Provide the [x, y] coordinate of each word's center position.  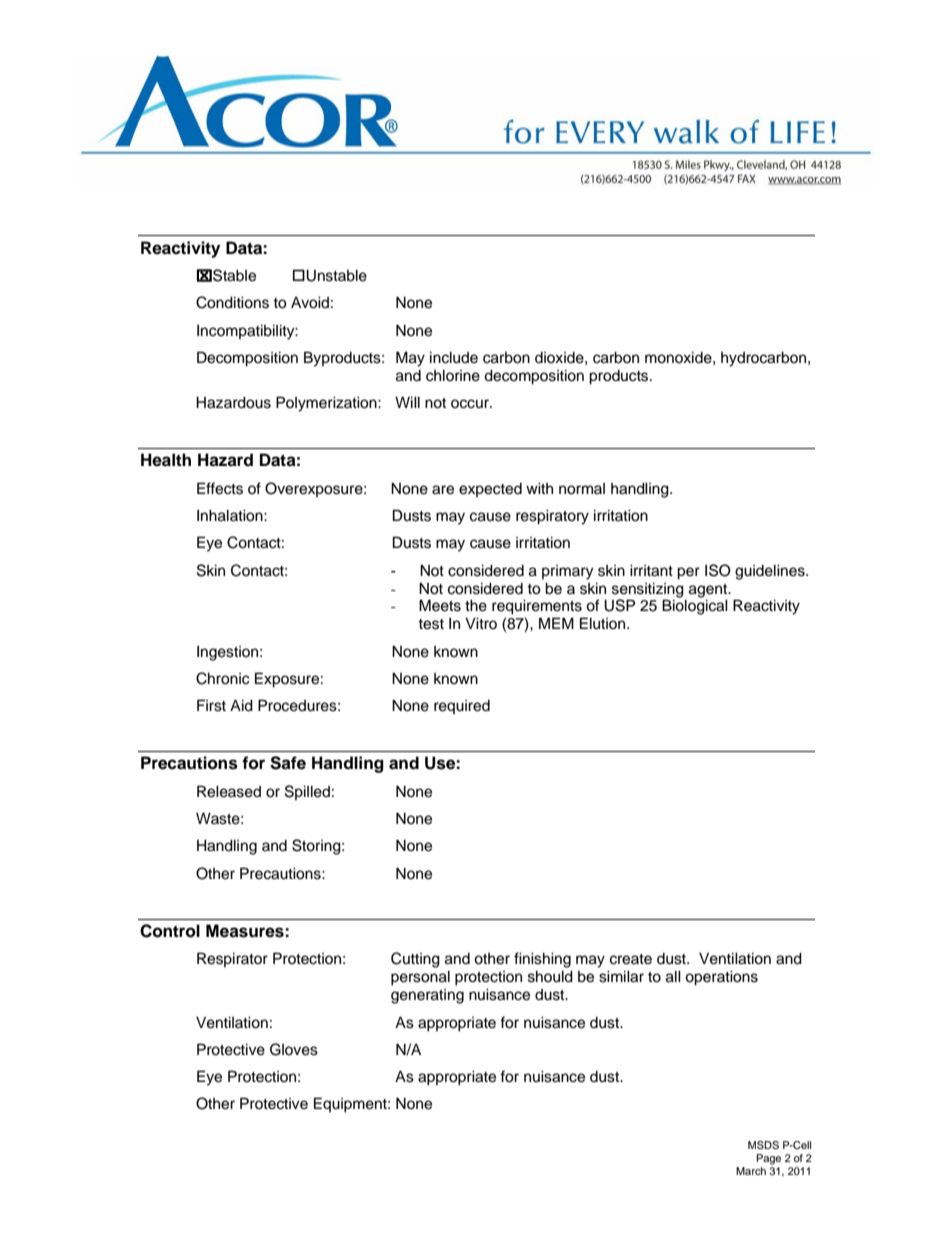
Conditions [232, 302]
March [751, 1171]
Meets [440, 605]
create [631, 959]
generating [427, 996]
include [454, 357]
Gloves [294, 1049]
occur [471, 404]
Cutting [415, 960]
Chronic [223, 678]
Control [170, 931]
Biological [695, 607]
